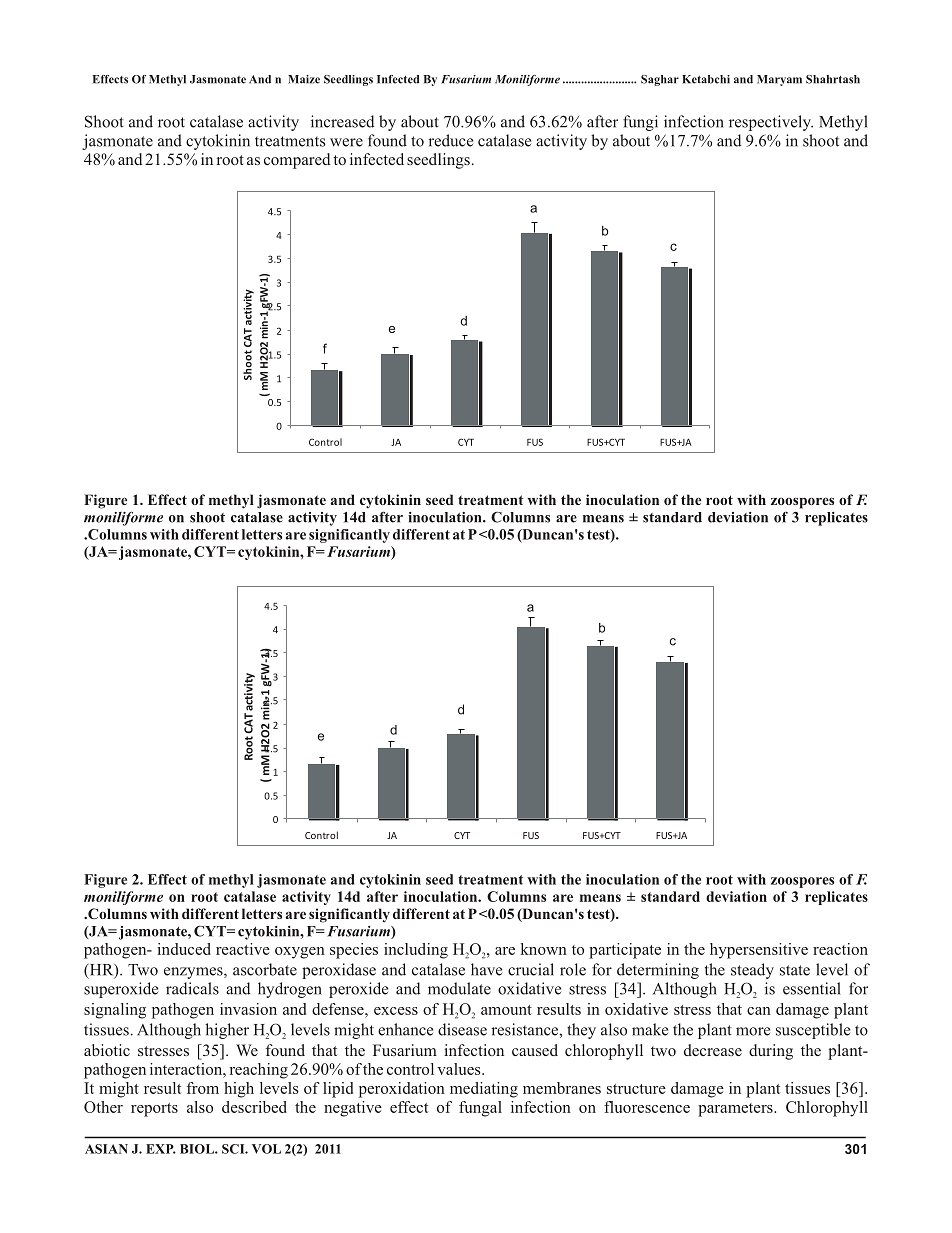 This image has height=1233, width=952. What do you see at coordinates (304, 79) in the image?
I see `Maize` at bounding box center [304, 79].
